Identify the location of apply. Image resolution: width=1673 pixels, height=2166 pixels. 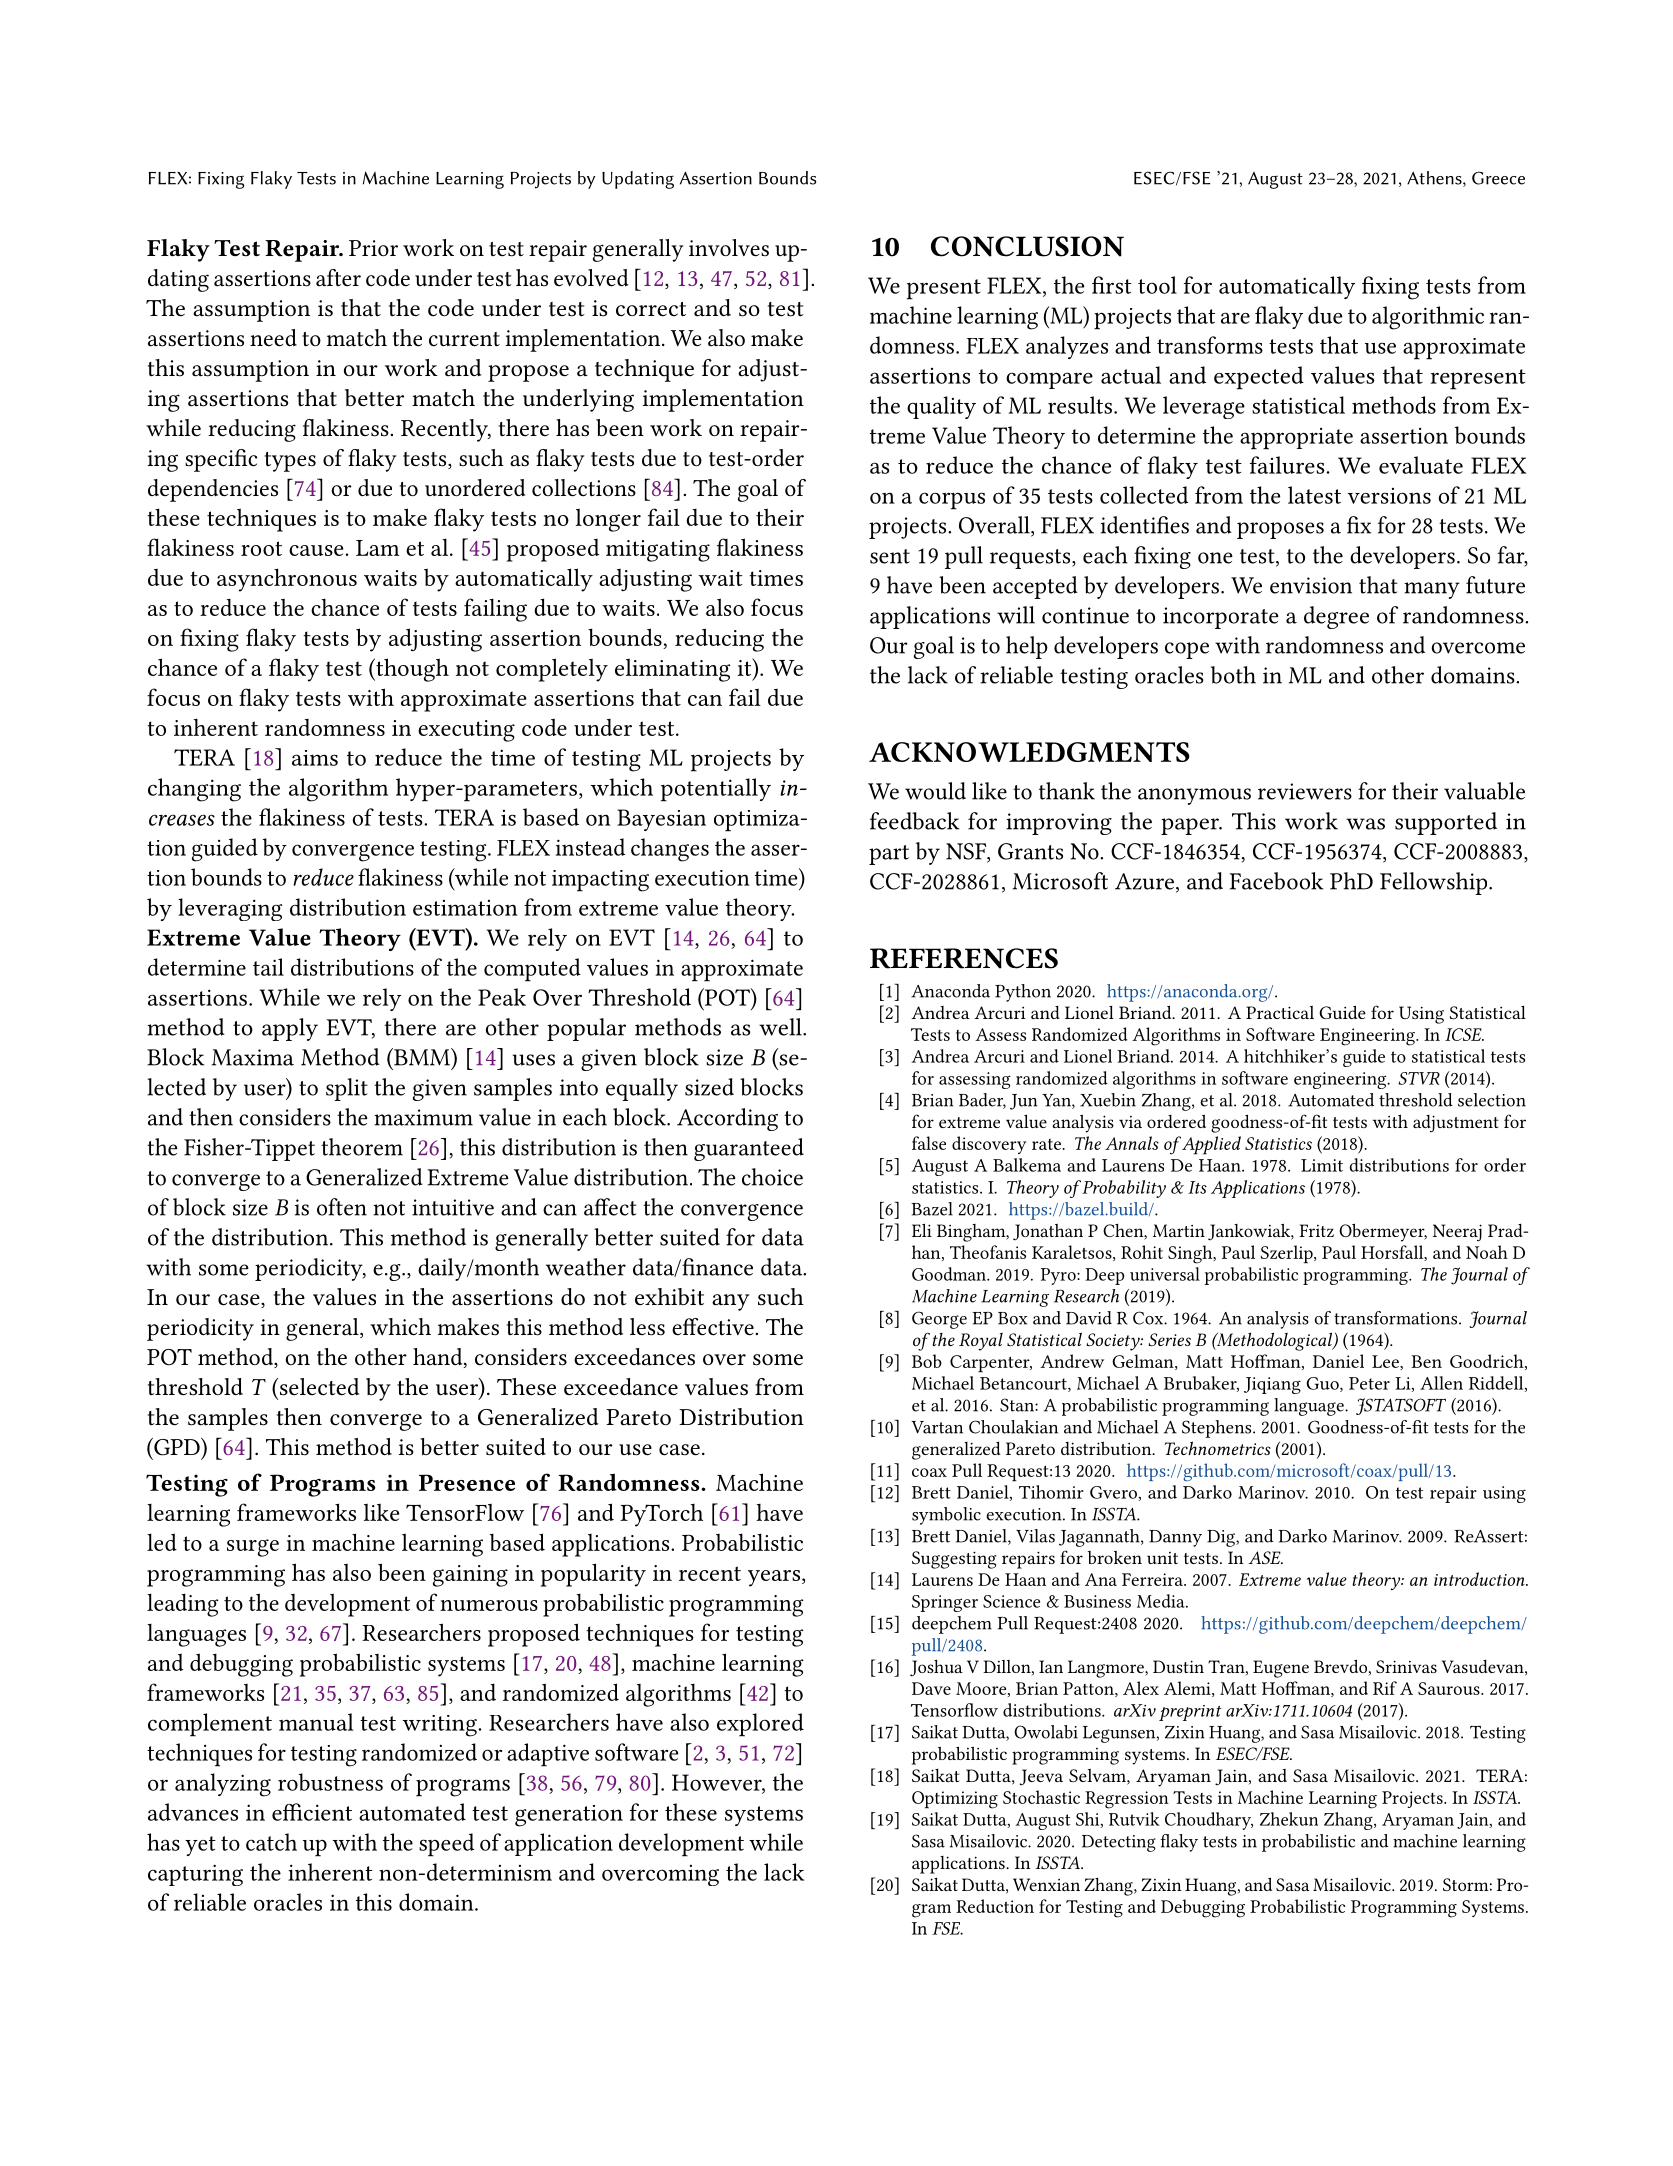
(290, 1029).
